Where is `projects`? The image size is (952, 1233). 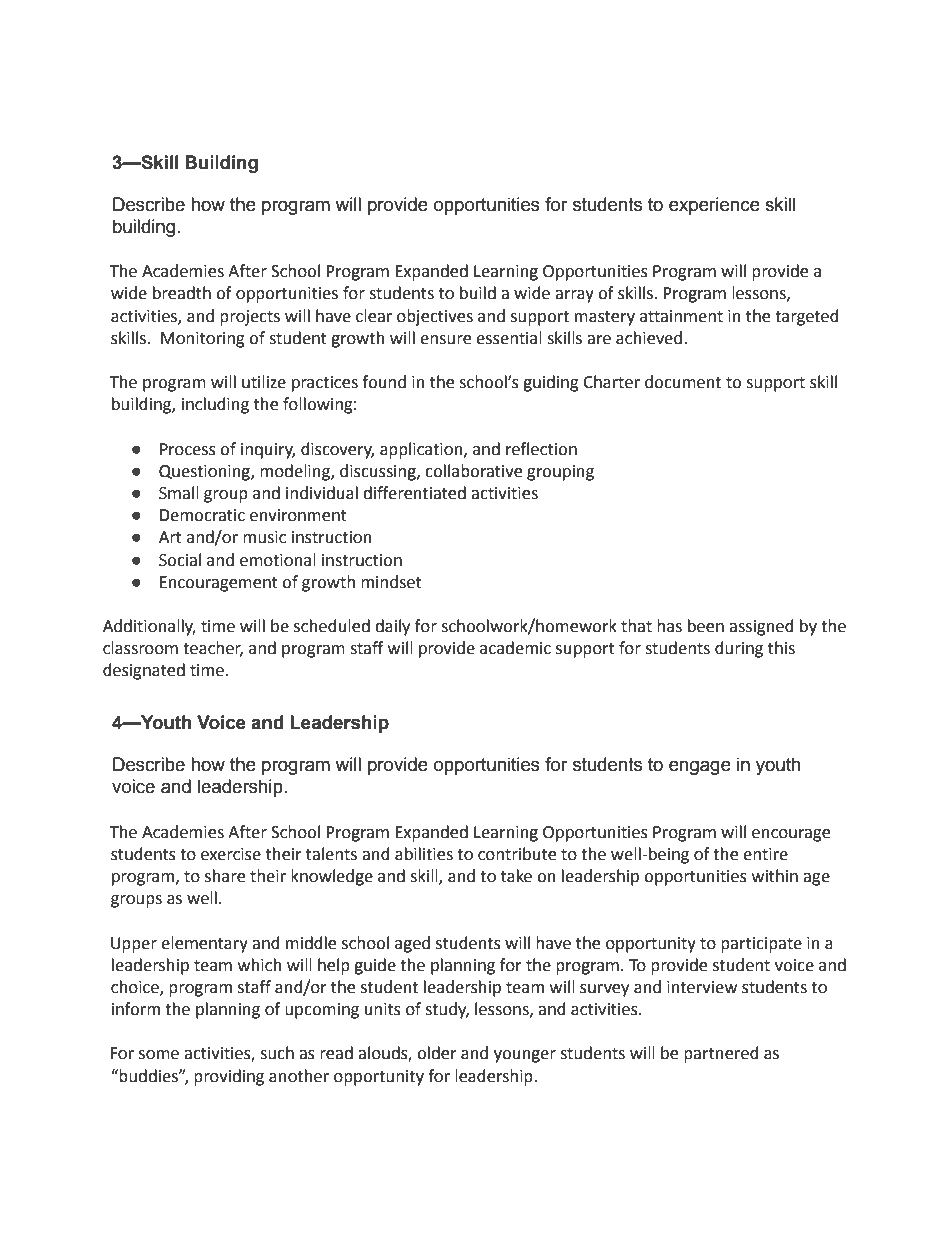
projects is located at coordinates (250, 318).
